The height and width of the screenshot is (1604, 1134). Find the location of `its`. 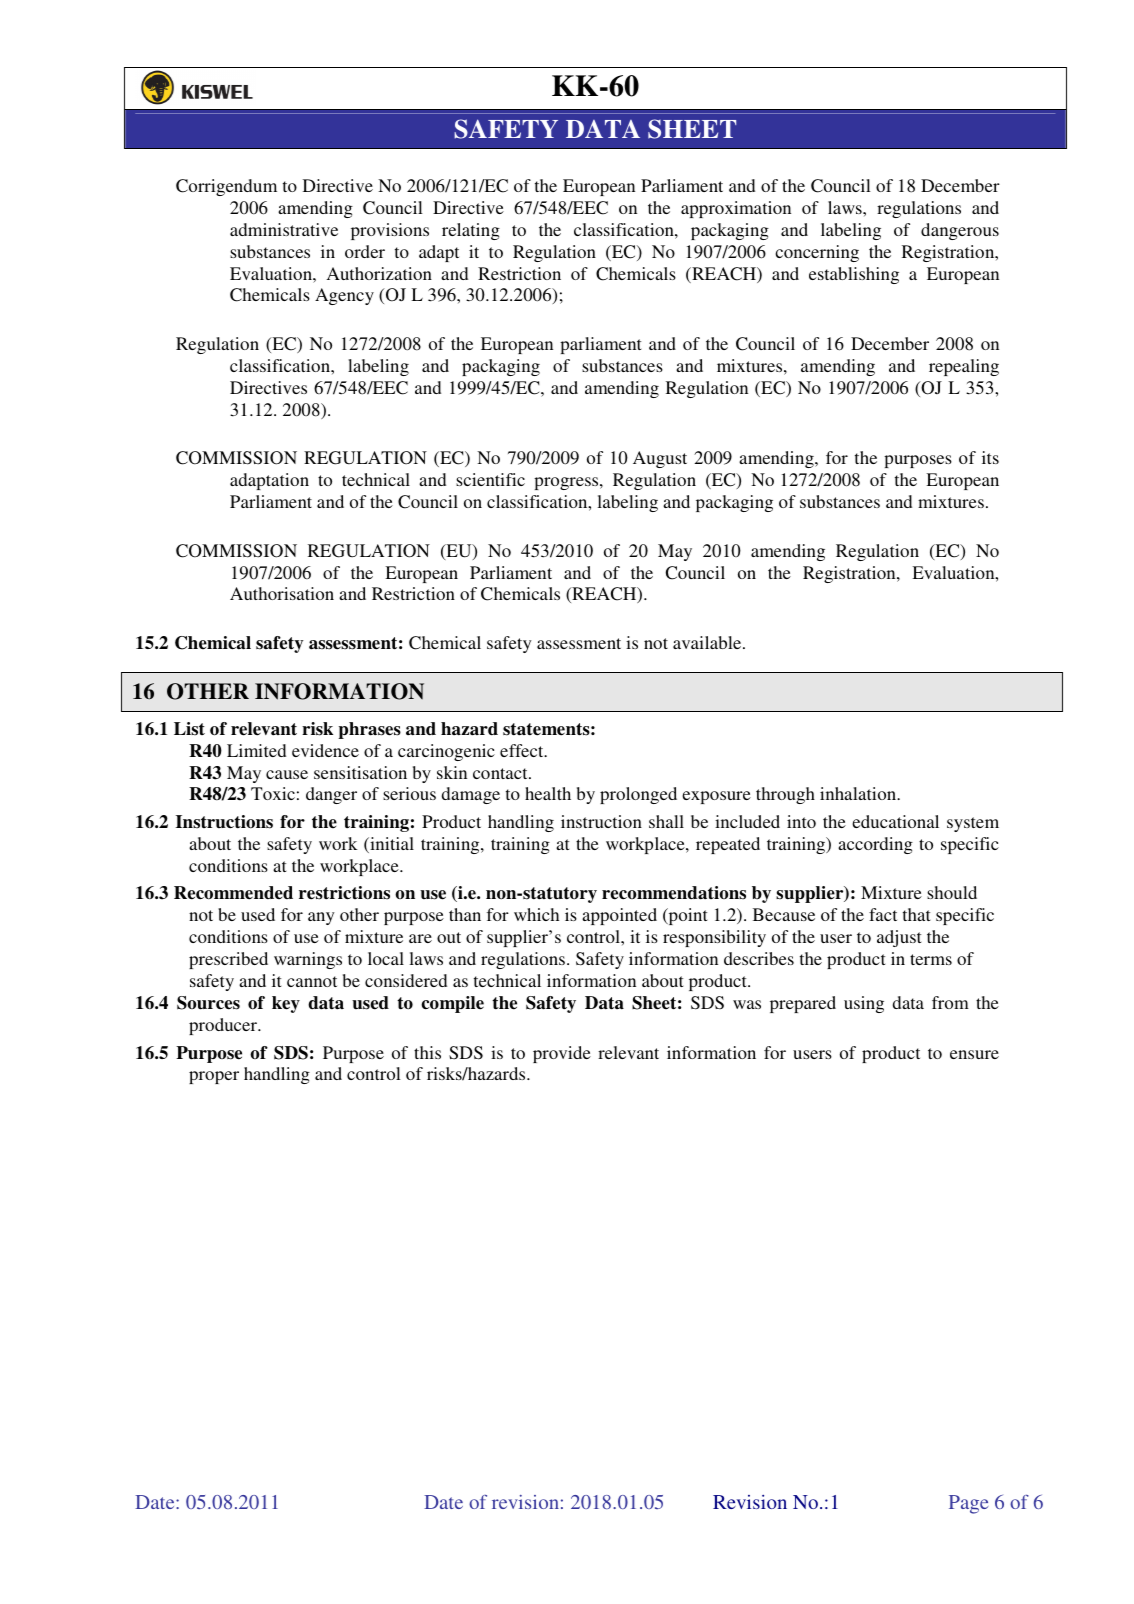

its is located at coordinates (990, 457).
